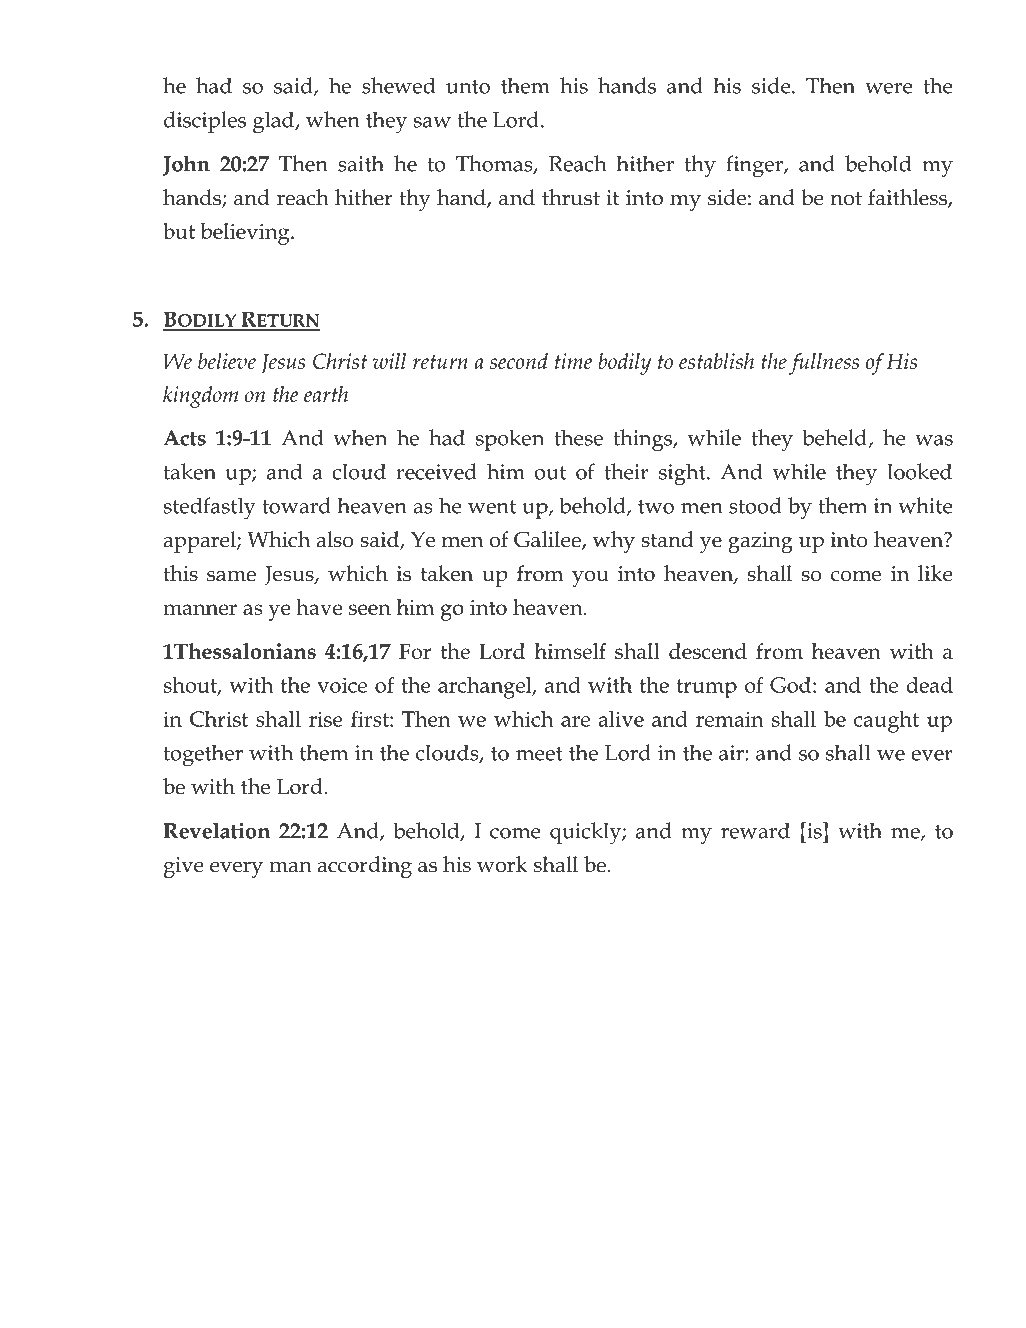 The height and width of the image is (1328, 1026). What do you see at coordinates (626, 471) in the image?
I see `their` at bounding box center [626, 471].
